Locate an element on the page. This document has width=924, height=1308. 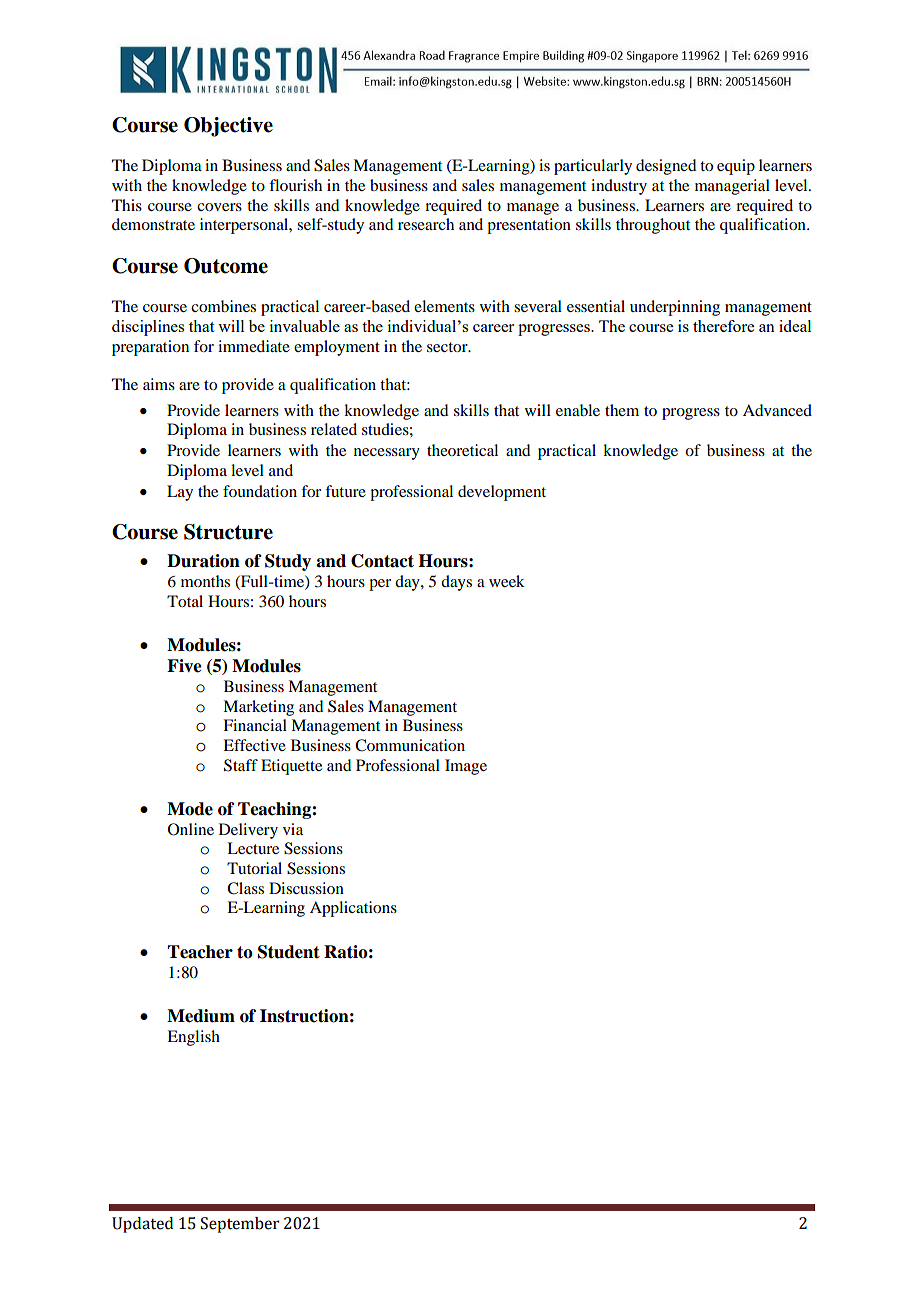
development is located at coordinates (502, 493).
